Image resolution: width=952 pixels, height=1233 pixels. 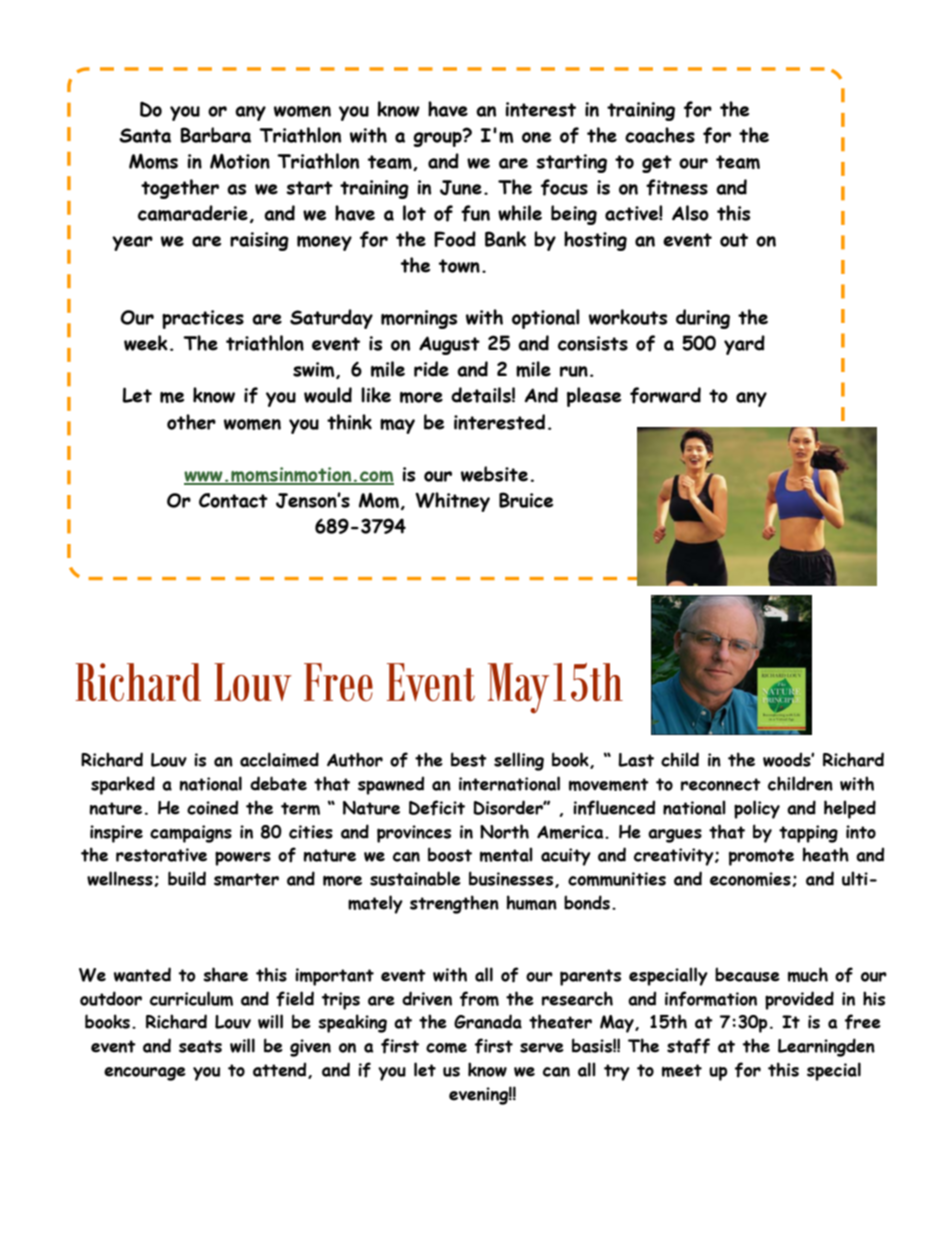 What do you see at coordinates (200, 1046) in the screenshot?
I see `seats` at bounding box center [200, 1046].
